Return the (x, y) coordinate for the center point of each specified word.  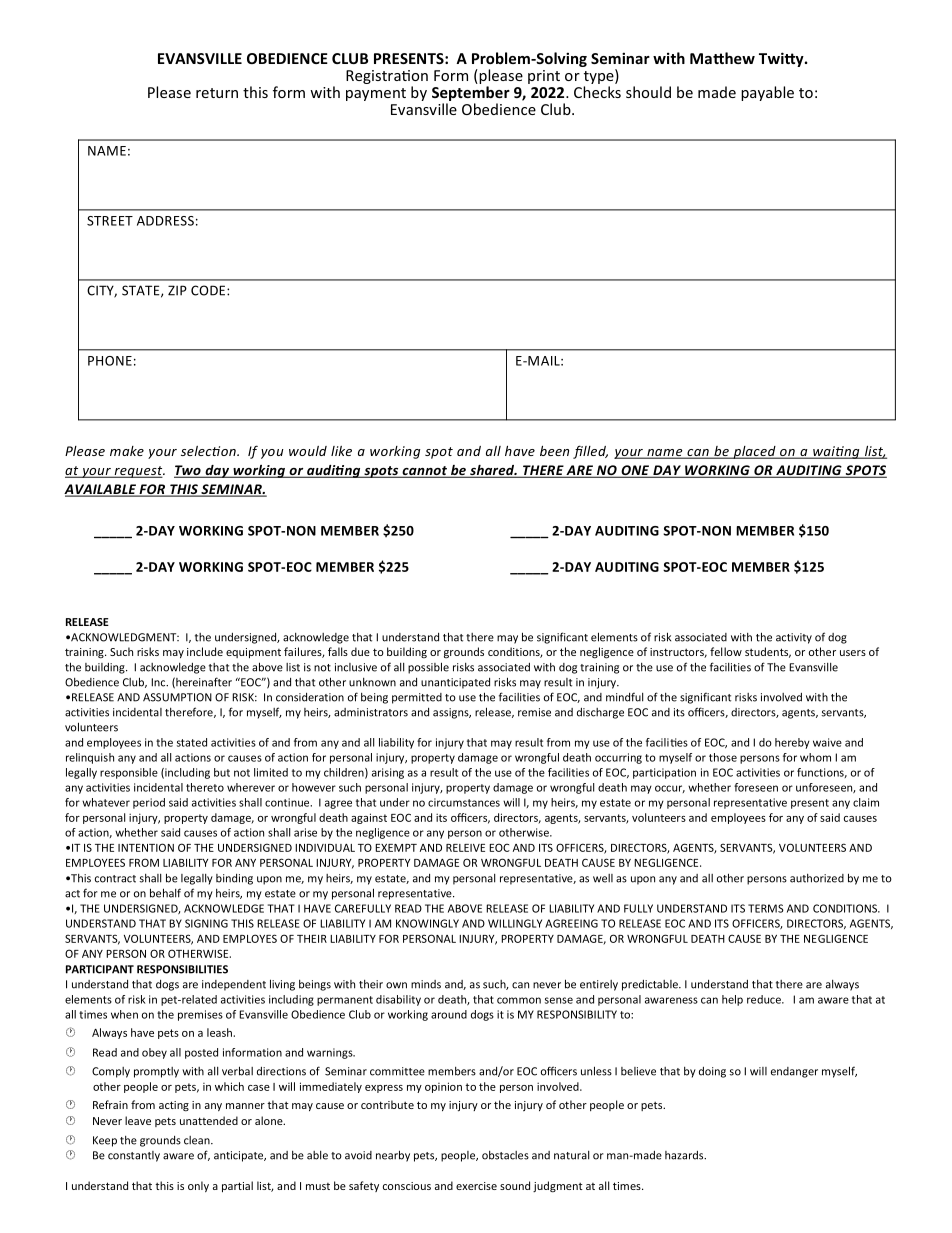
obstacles (505, 1155)
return (217, 93)
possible (428, 668)
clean (198, 1140)
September (471, 95)
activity (794, 638)
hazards (685, 1155)
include (205, 651)
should (648, 92)
